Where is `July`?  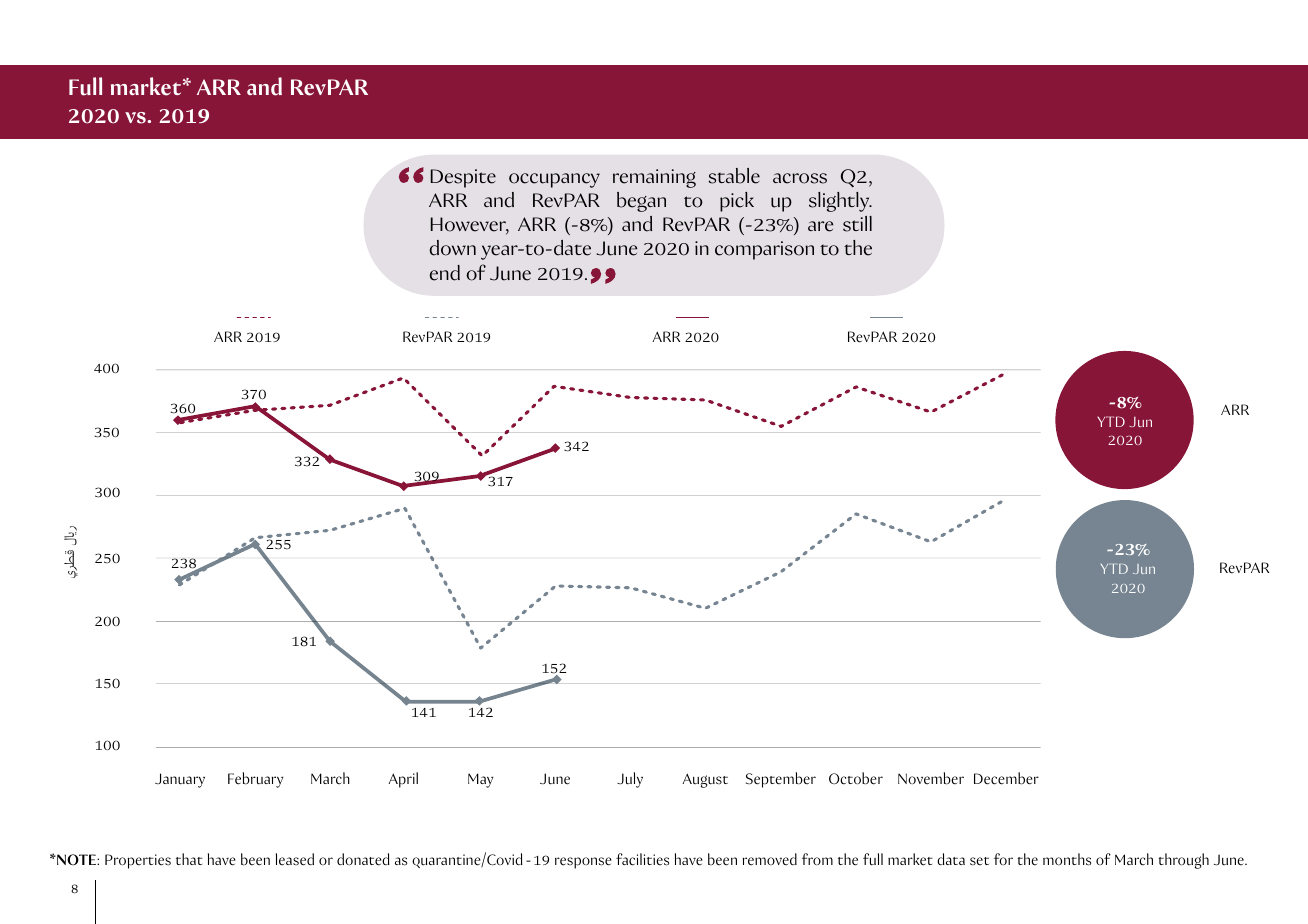 July is located at coordinates (630, 780).
